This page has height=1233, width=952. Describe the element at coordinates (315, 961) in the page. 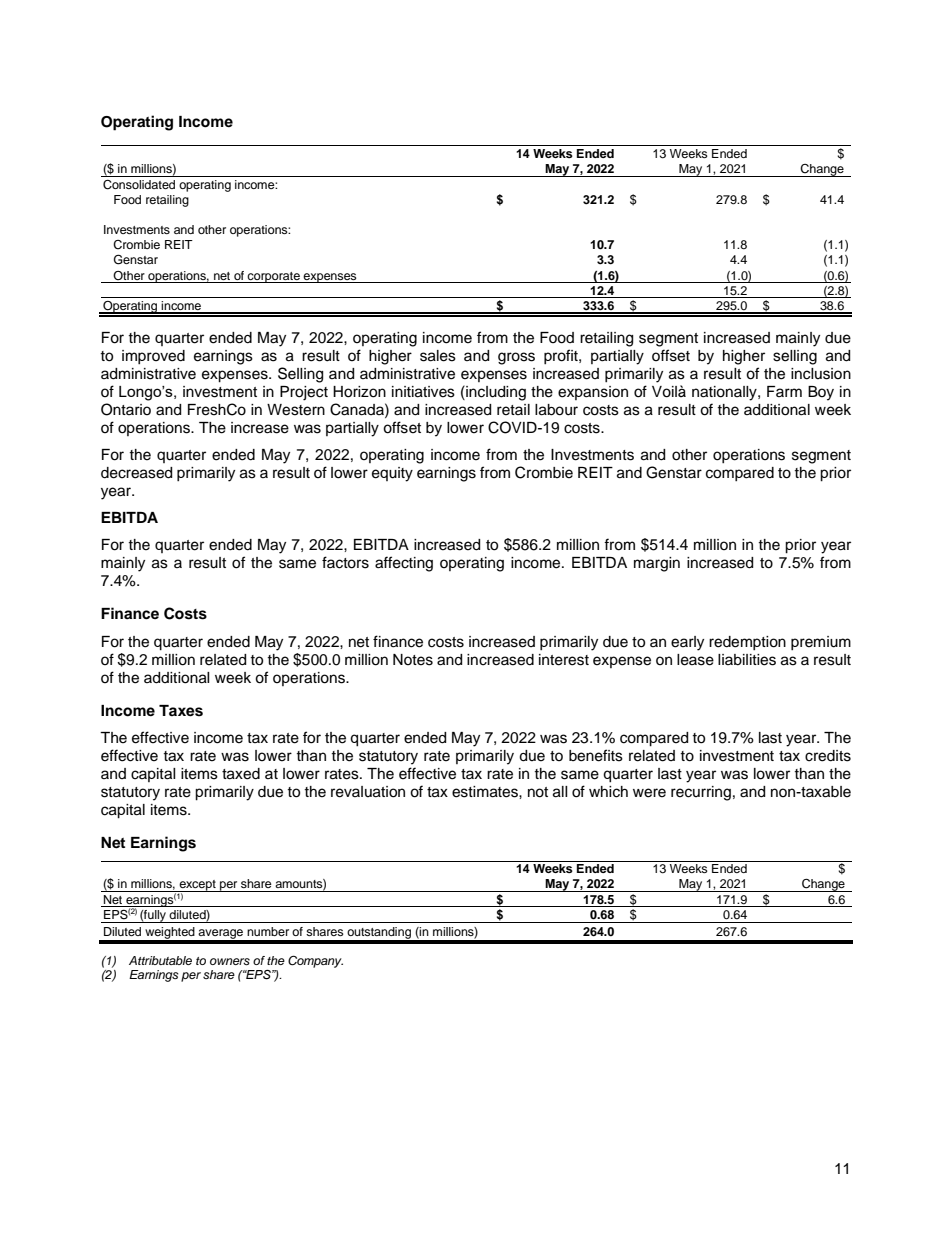

I see `Company` at that location.
